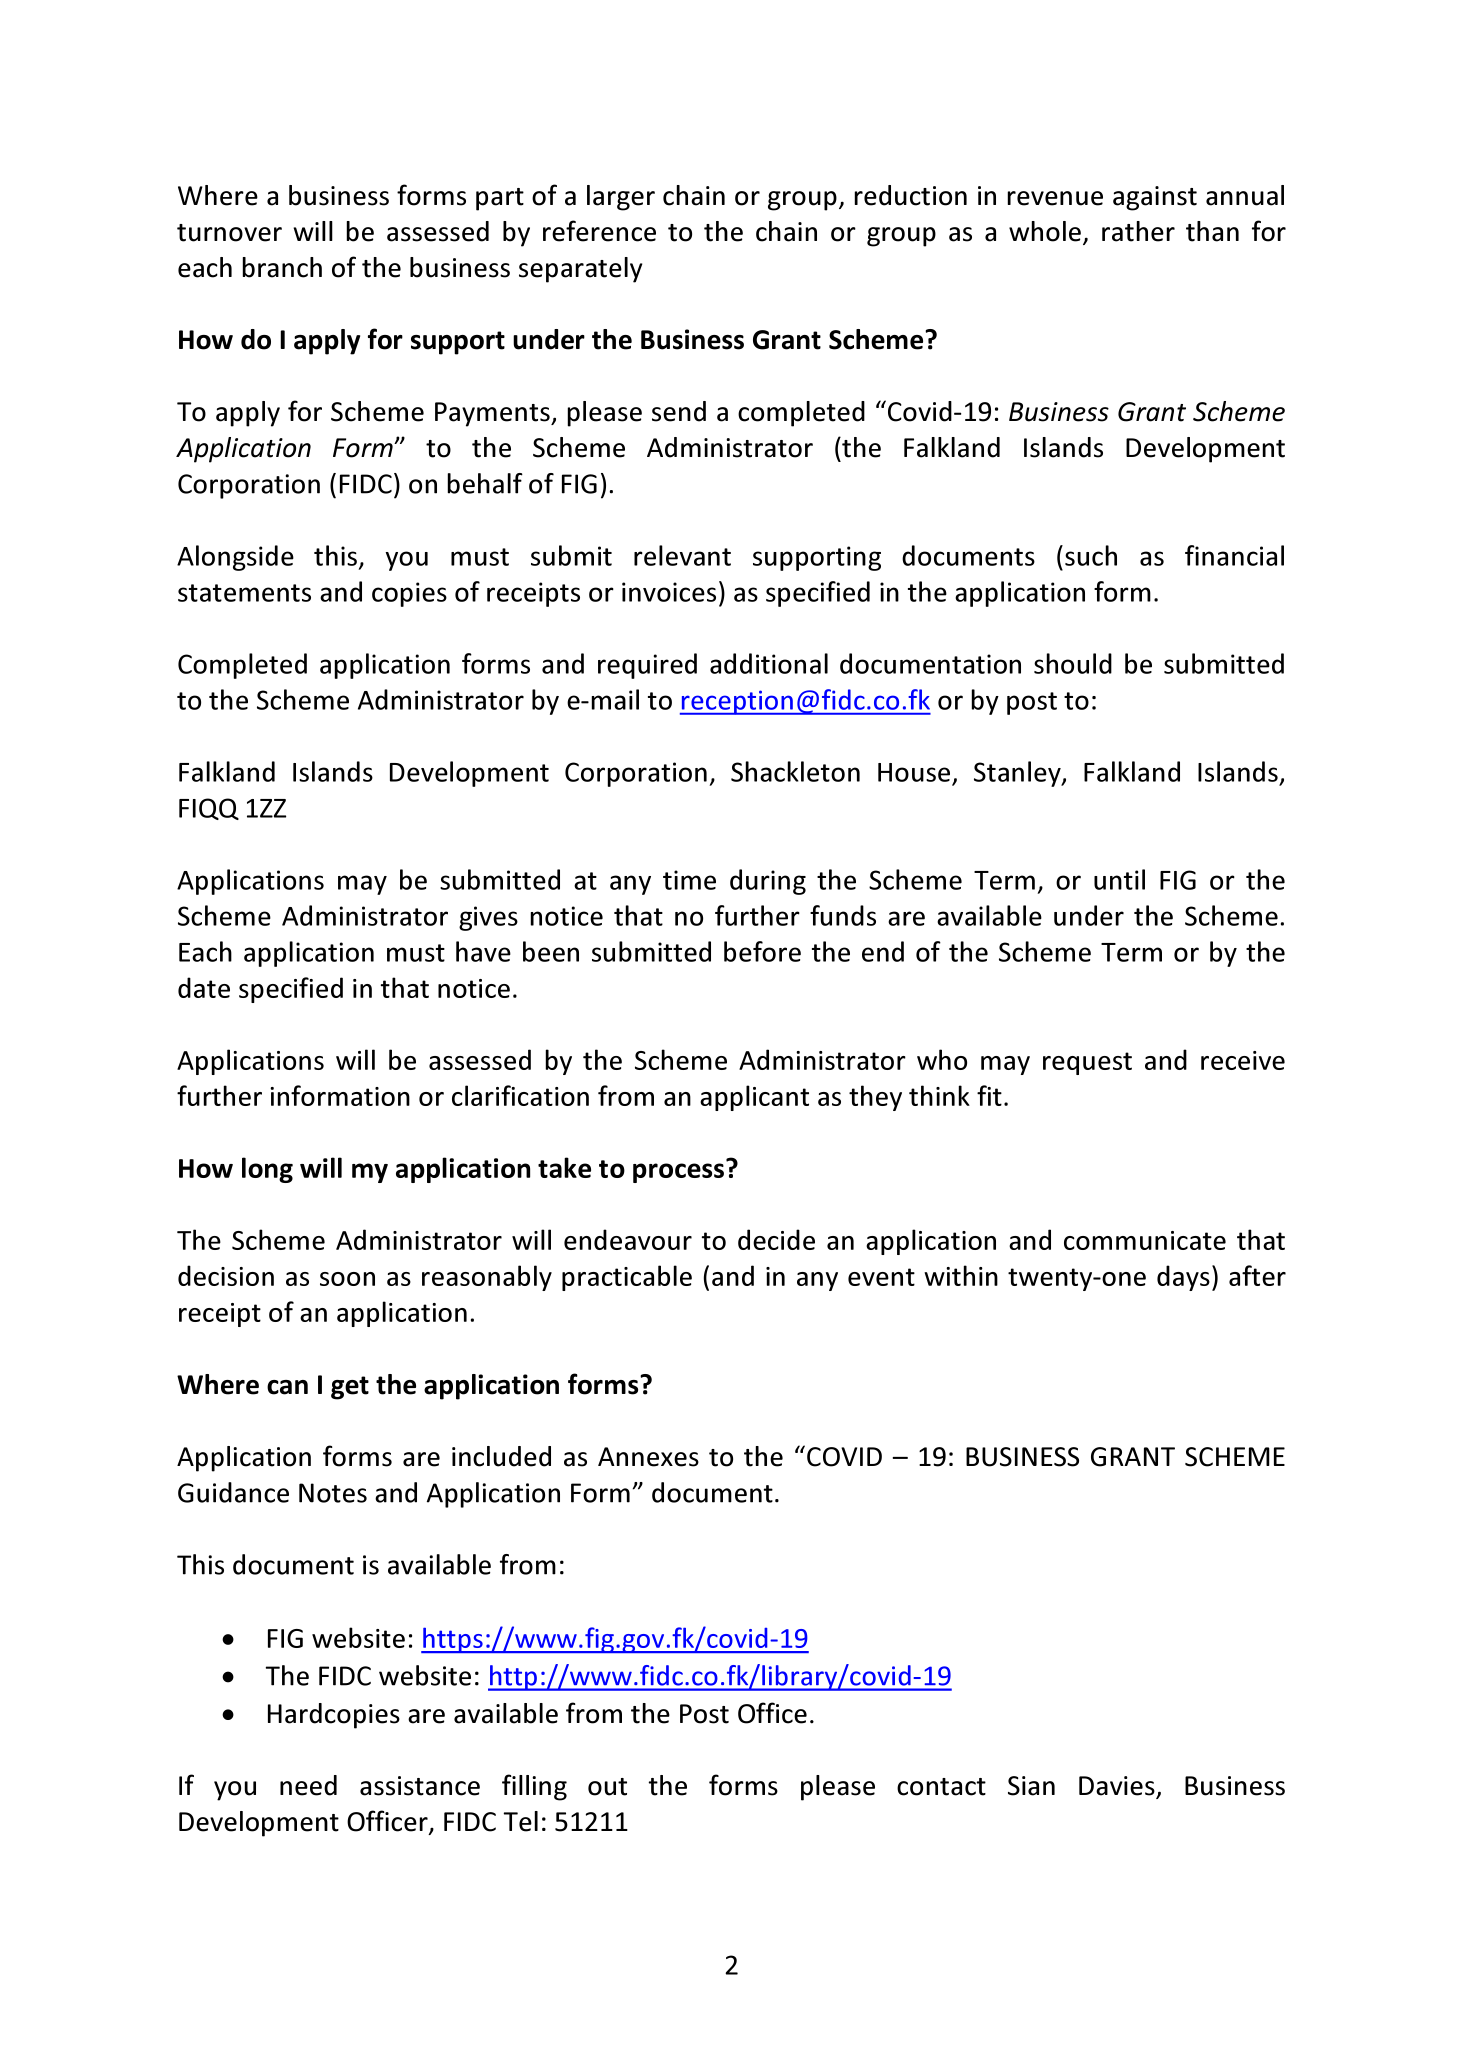 This screenshot has width=1463, height=2071. Describe the element at coordinates (333, 1493) in the screenshot. I see `Notes` at that location.
